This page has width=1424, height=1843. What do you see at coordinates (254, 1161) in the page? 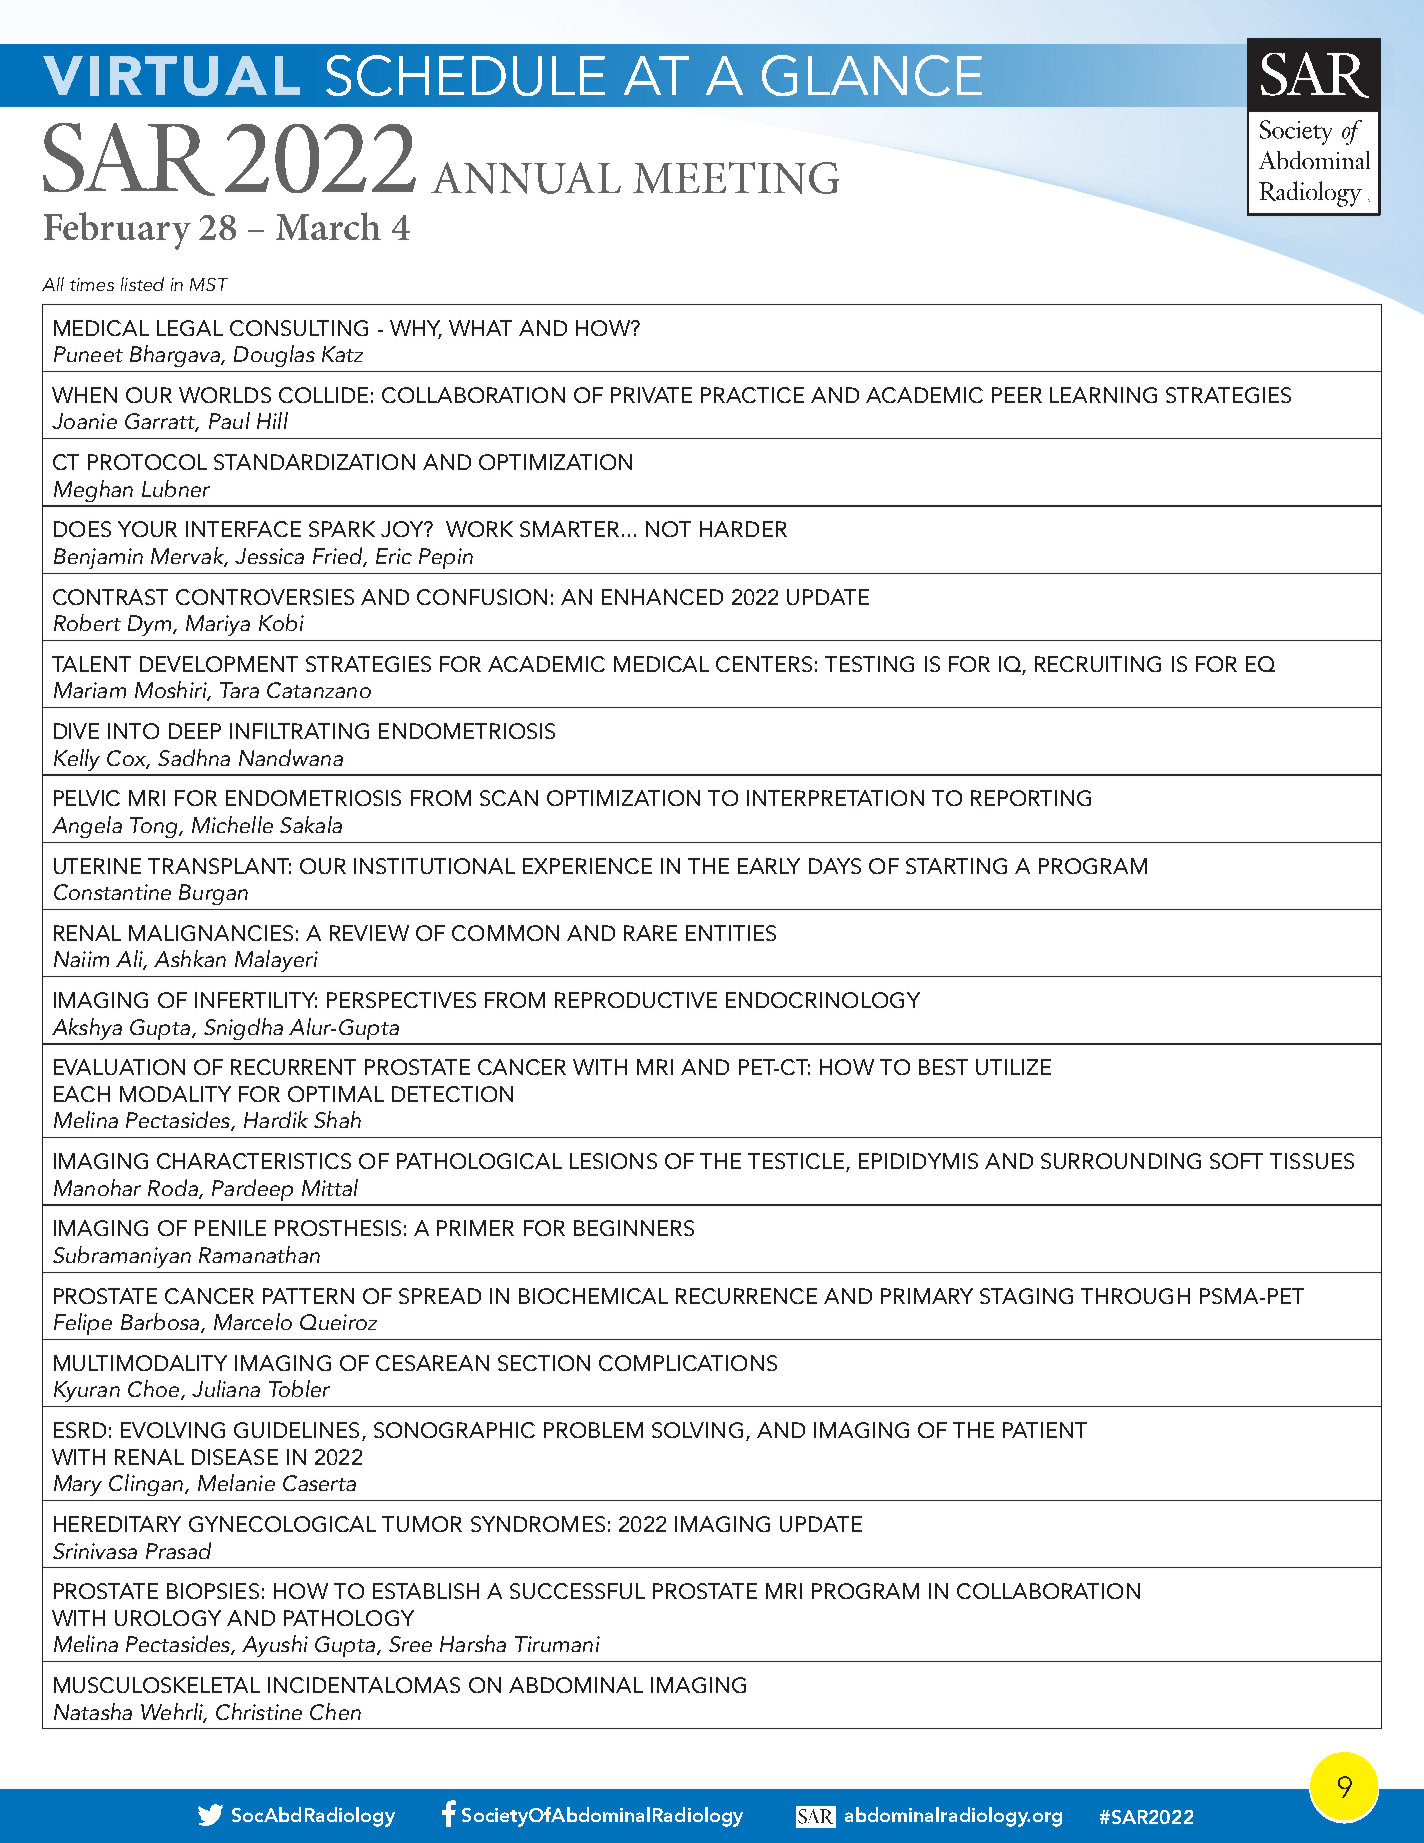
I see `CHARACTERISTICS` at bounding box center [254, 1161].
